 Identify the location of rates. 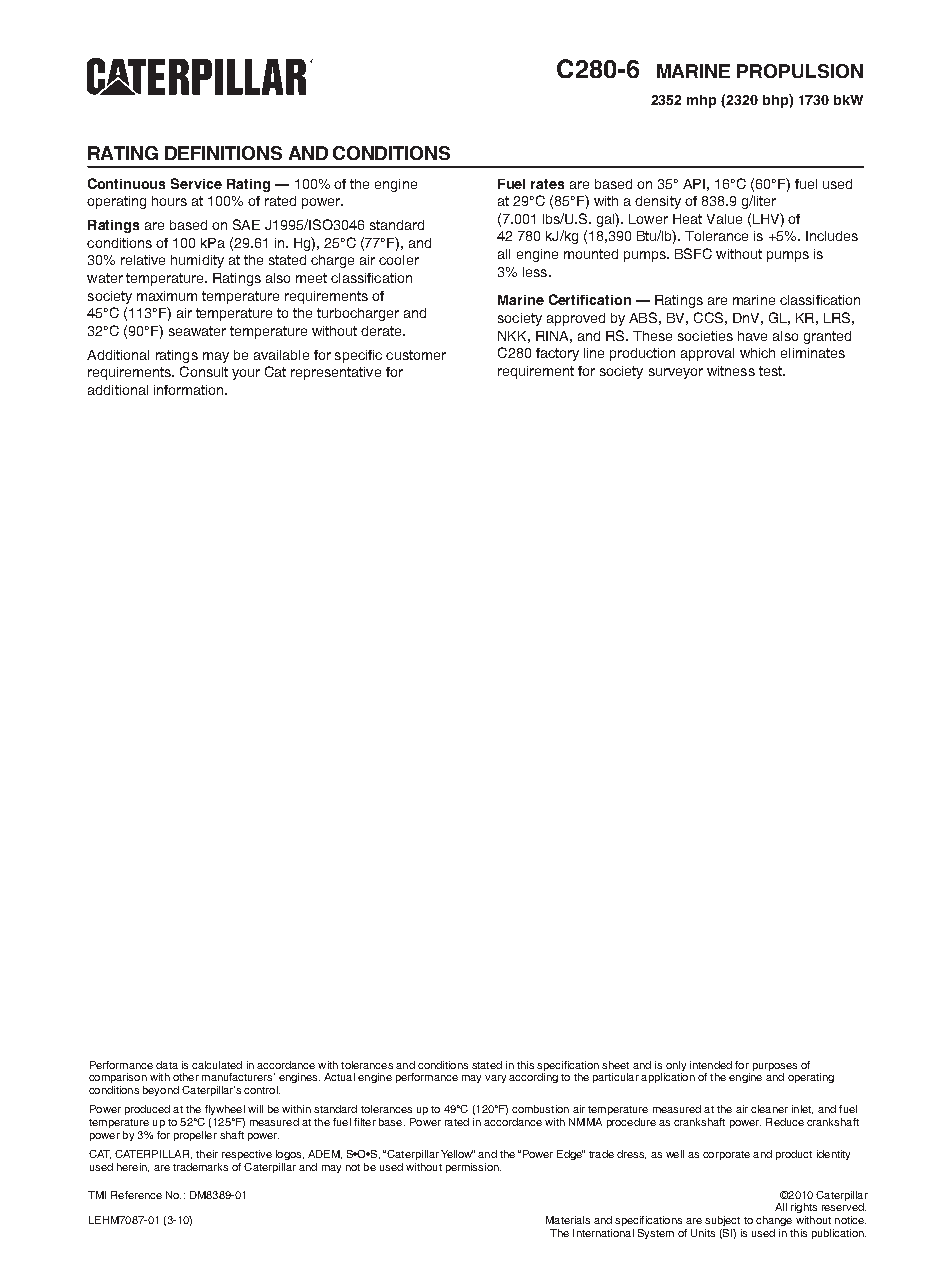
(547, 184).
